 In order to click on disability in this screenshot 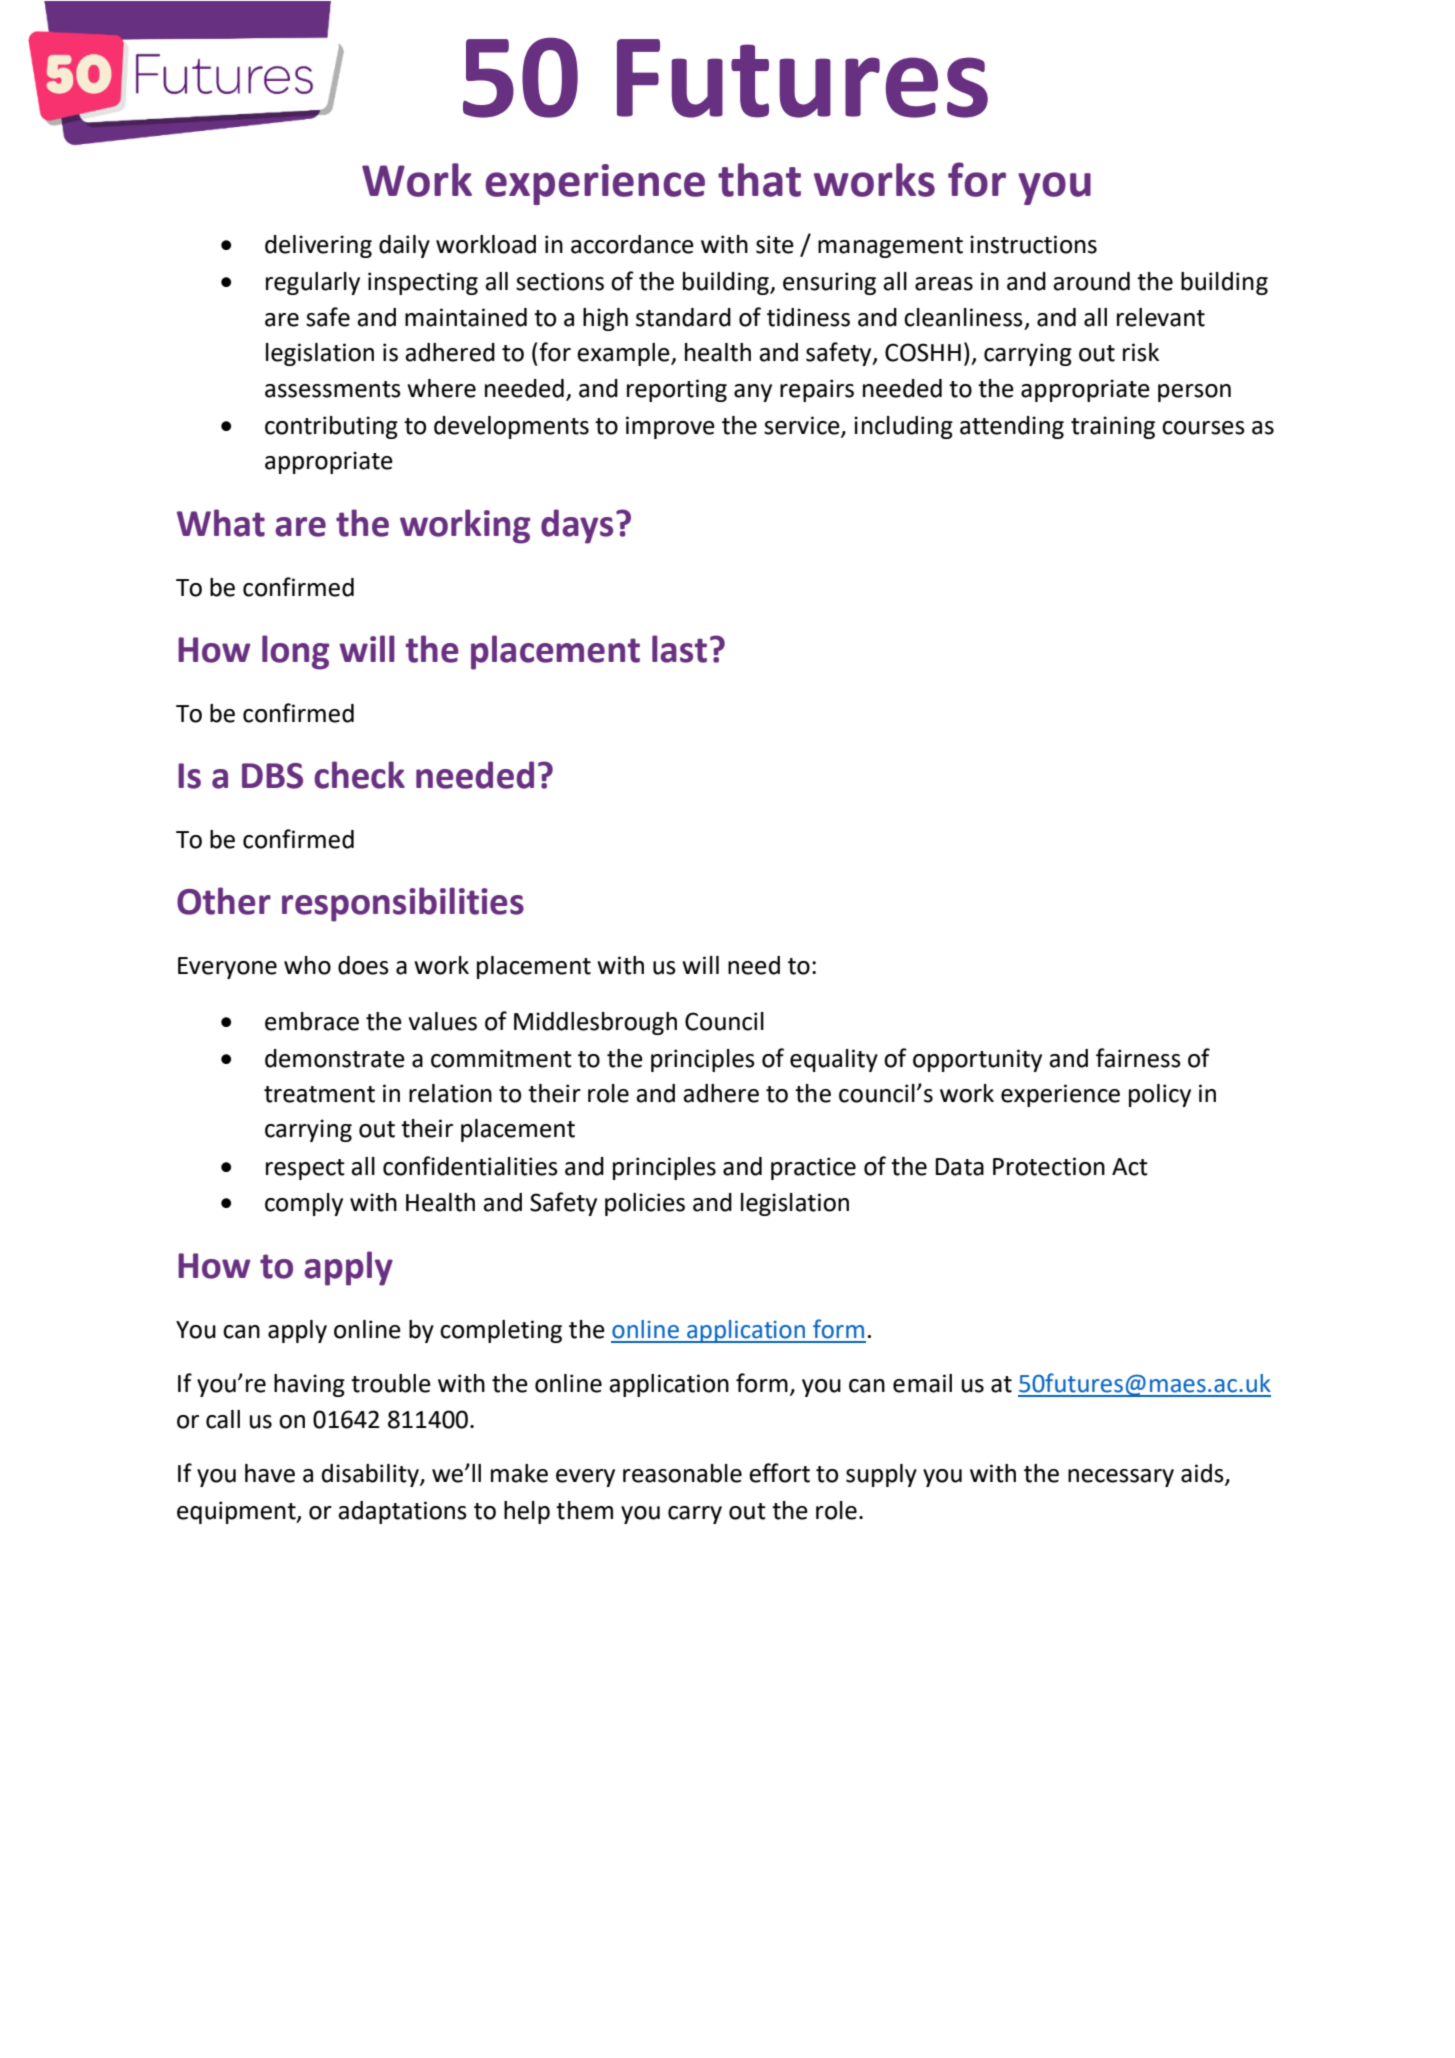, I will do `click(371, 1475)`.
